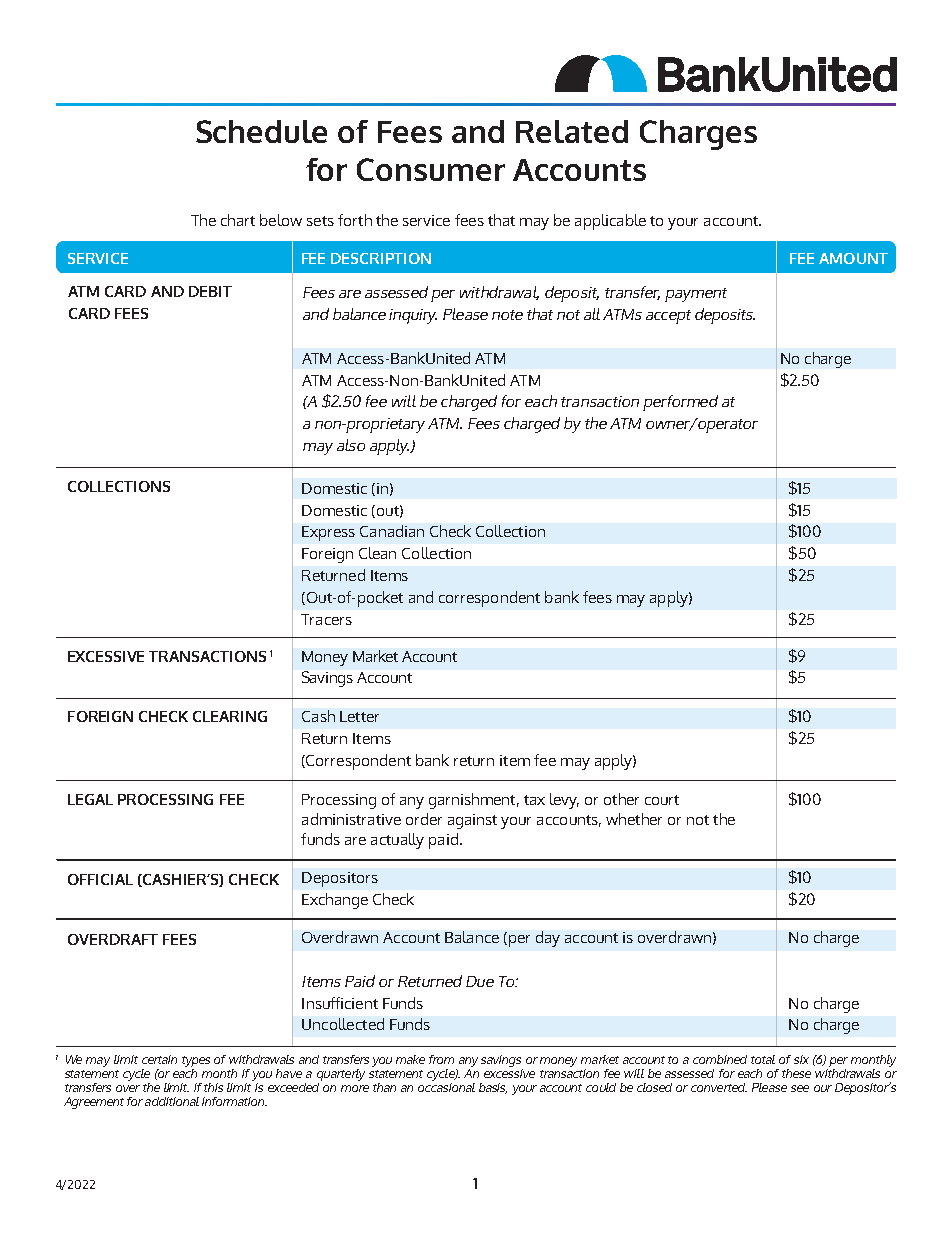 The height and width of the screenshot is (1233, 952). I want to click on Schedule, so click(261, 131).
